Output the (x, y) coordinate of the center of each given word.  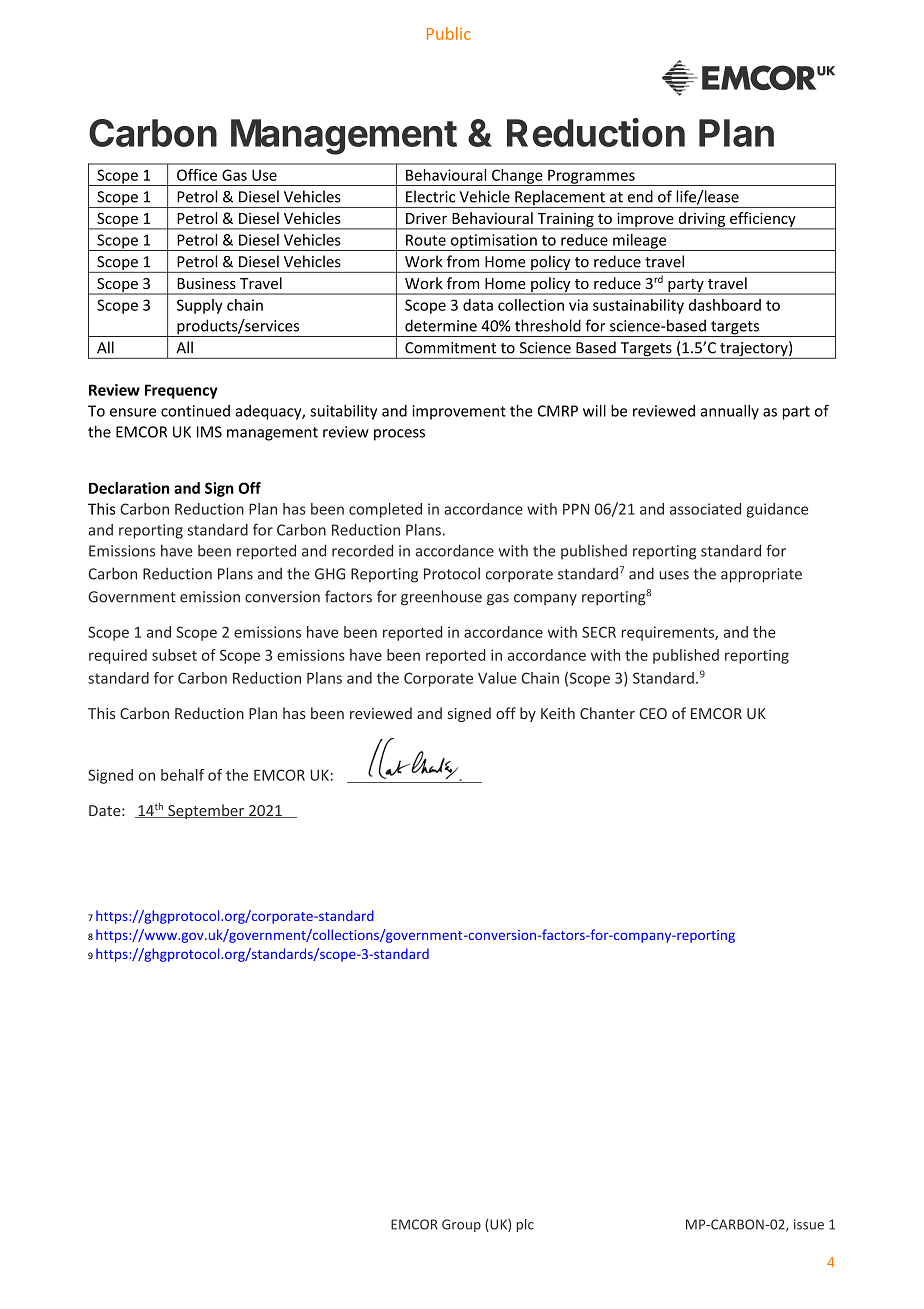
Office (197, 175)
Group (461, 1225)
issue (809, 1224)
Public (449, 33)
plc (525, 1225)
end (640, 196)
